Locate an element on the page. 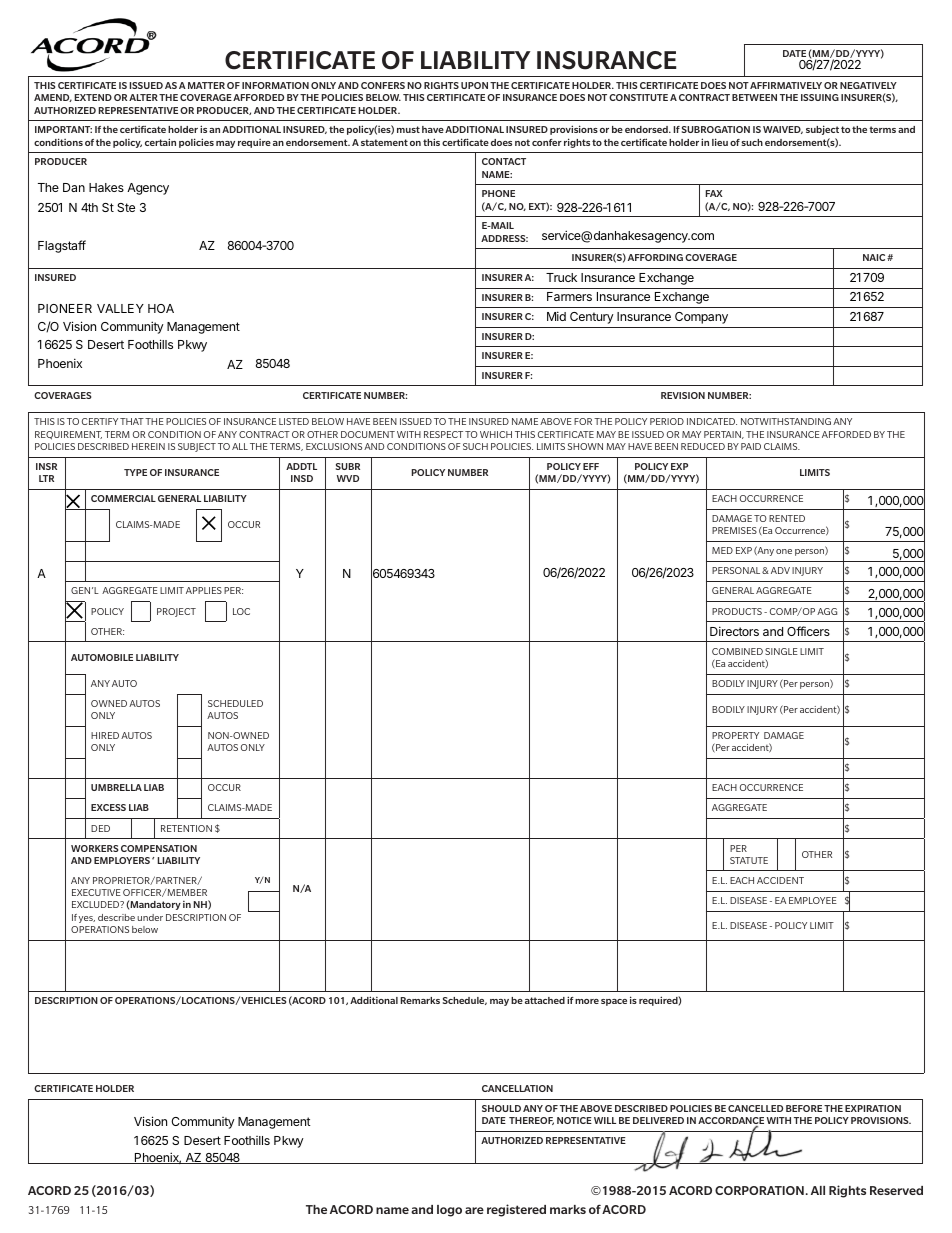  UPON is located at coordinates (474, 85).
